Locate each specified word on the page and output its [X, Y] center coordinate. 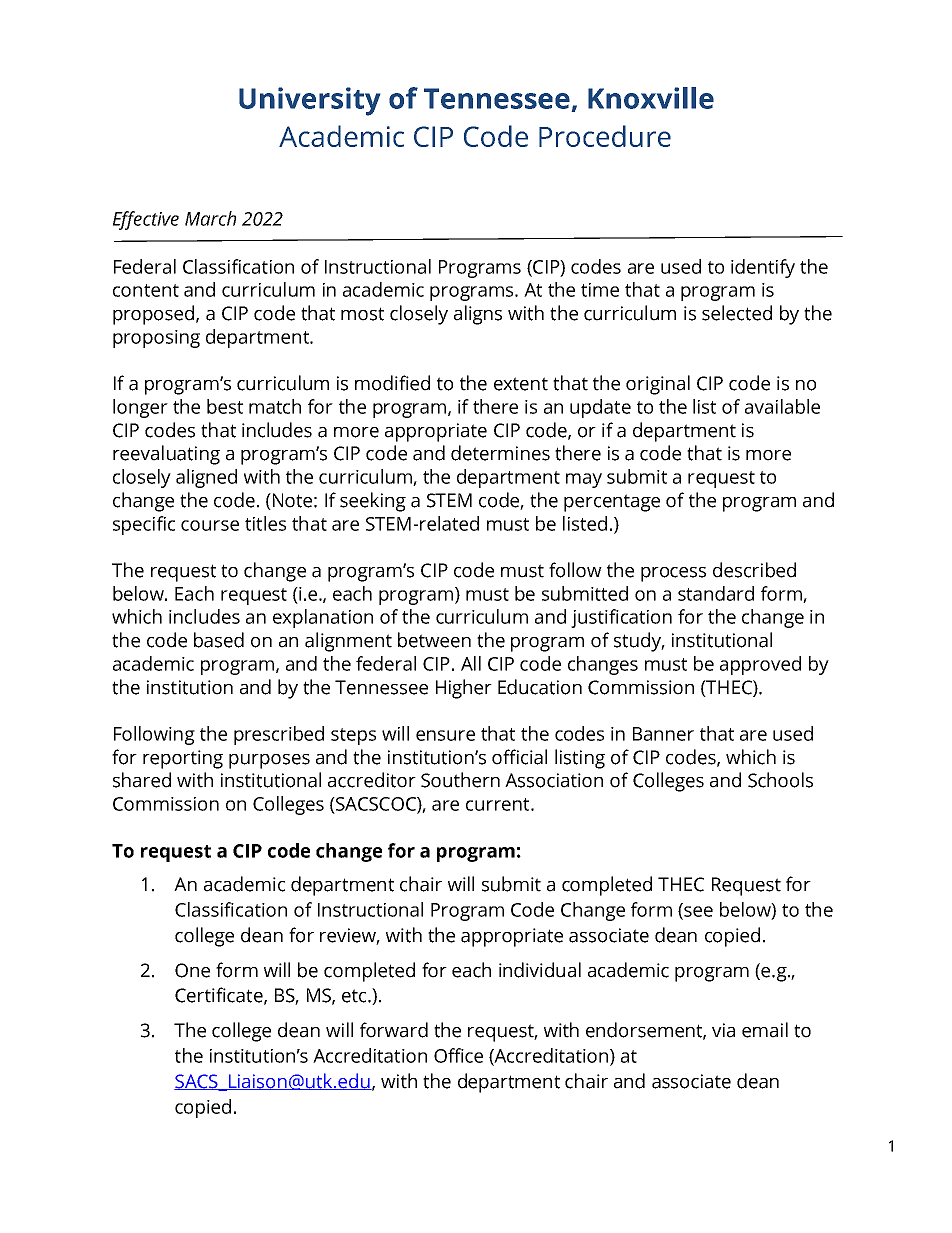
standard [716, 593]
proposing [156, 339]
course [210, 525]
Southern [460, 780]
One [192, 970]
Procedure [605, 136]
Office [458, 1055]
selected [737, 313]
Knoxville [651, 98]
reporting [183, 759]
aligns [478, 315]
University [309, 101]
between [434, 640]
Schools [780, 780]
